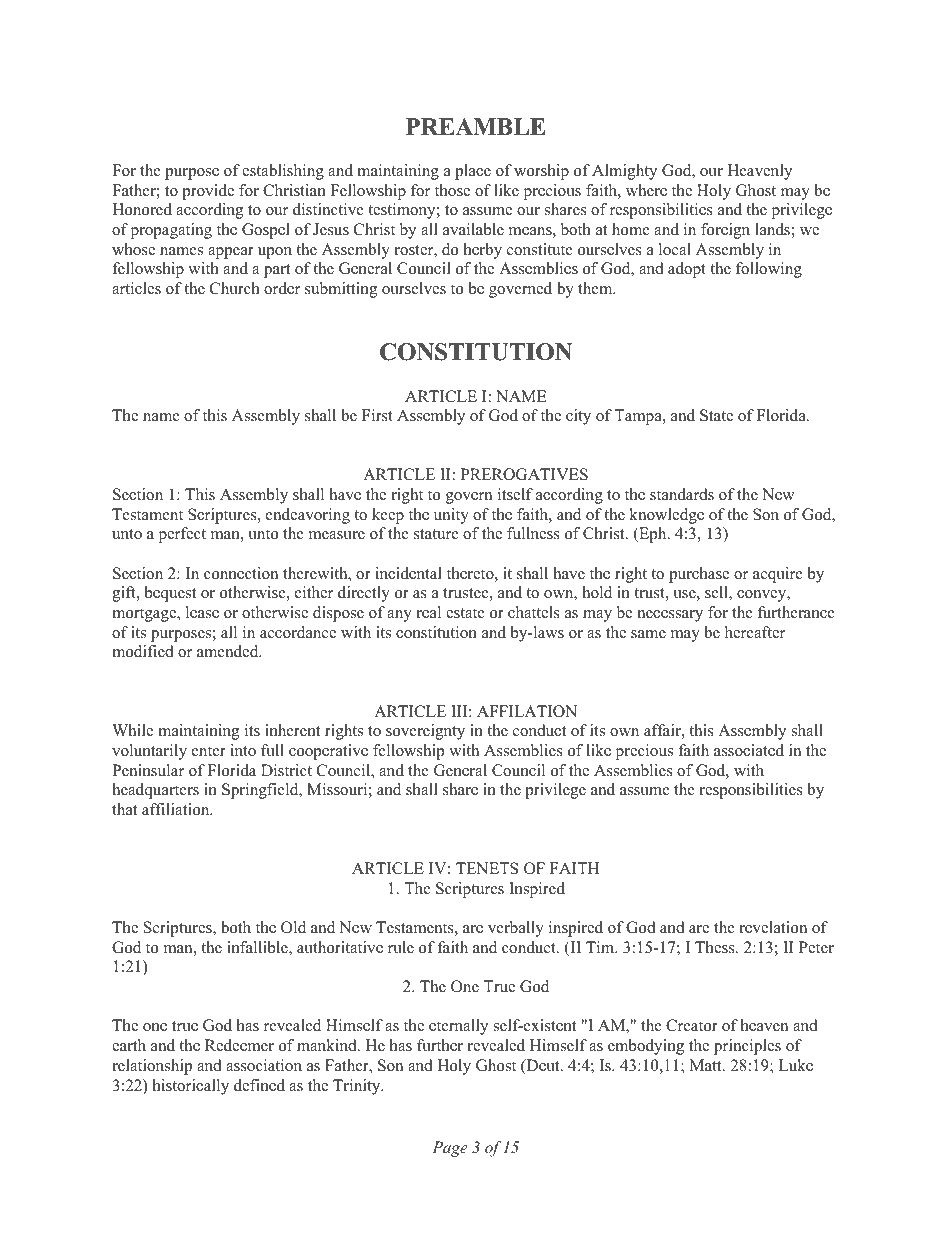 The width and height of the page is (952, 1233). I want to click on where, so click(646, 190).
